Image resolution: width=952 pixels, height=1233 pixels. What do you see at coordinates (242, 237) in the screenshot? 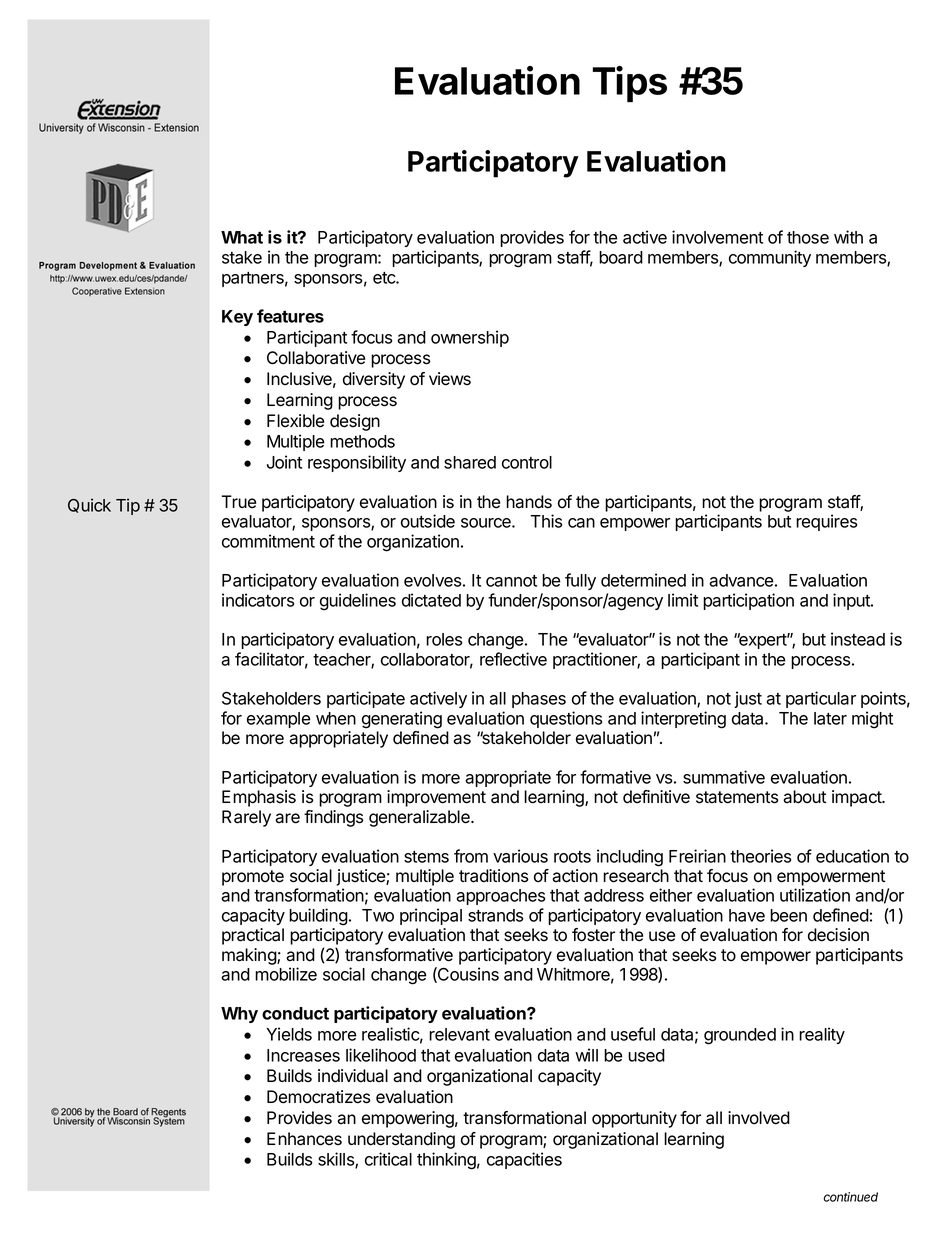
I see `What` at bounding box center [242, 237].
